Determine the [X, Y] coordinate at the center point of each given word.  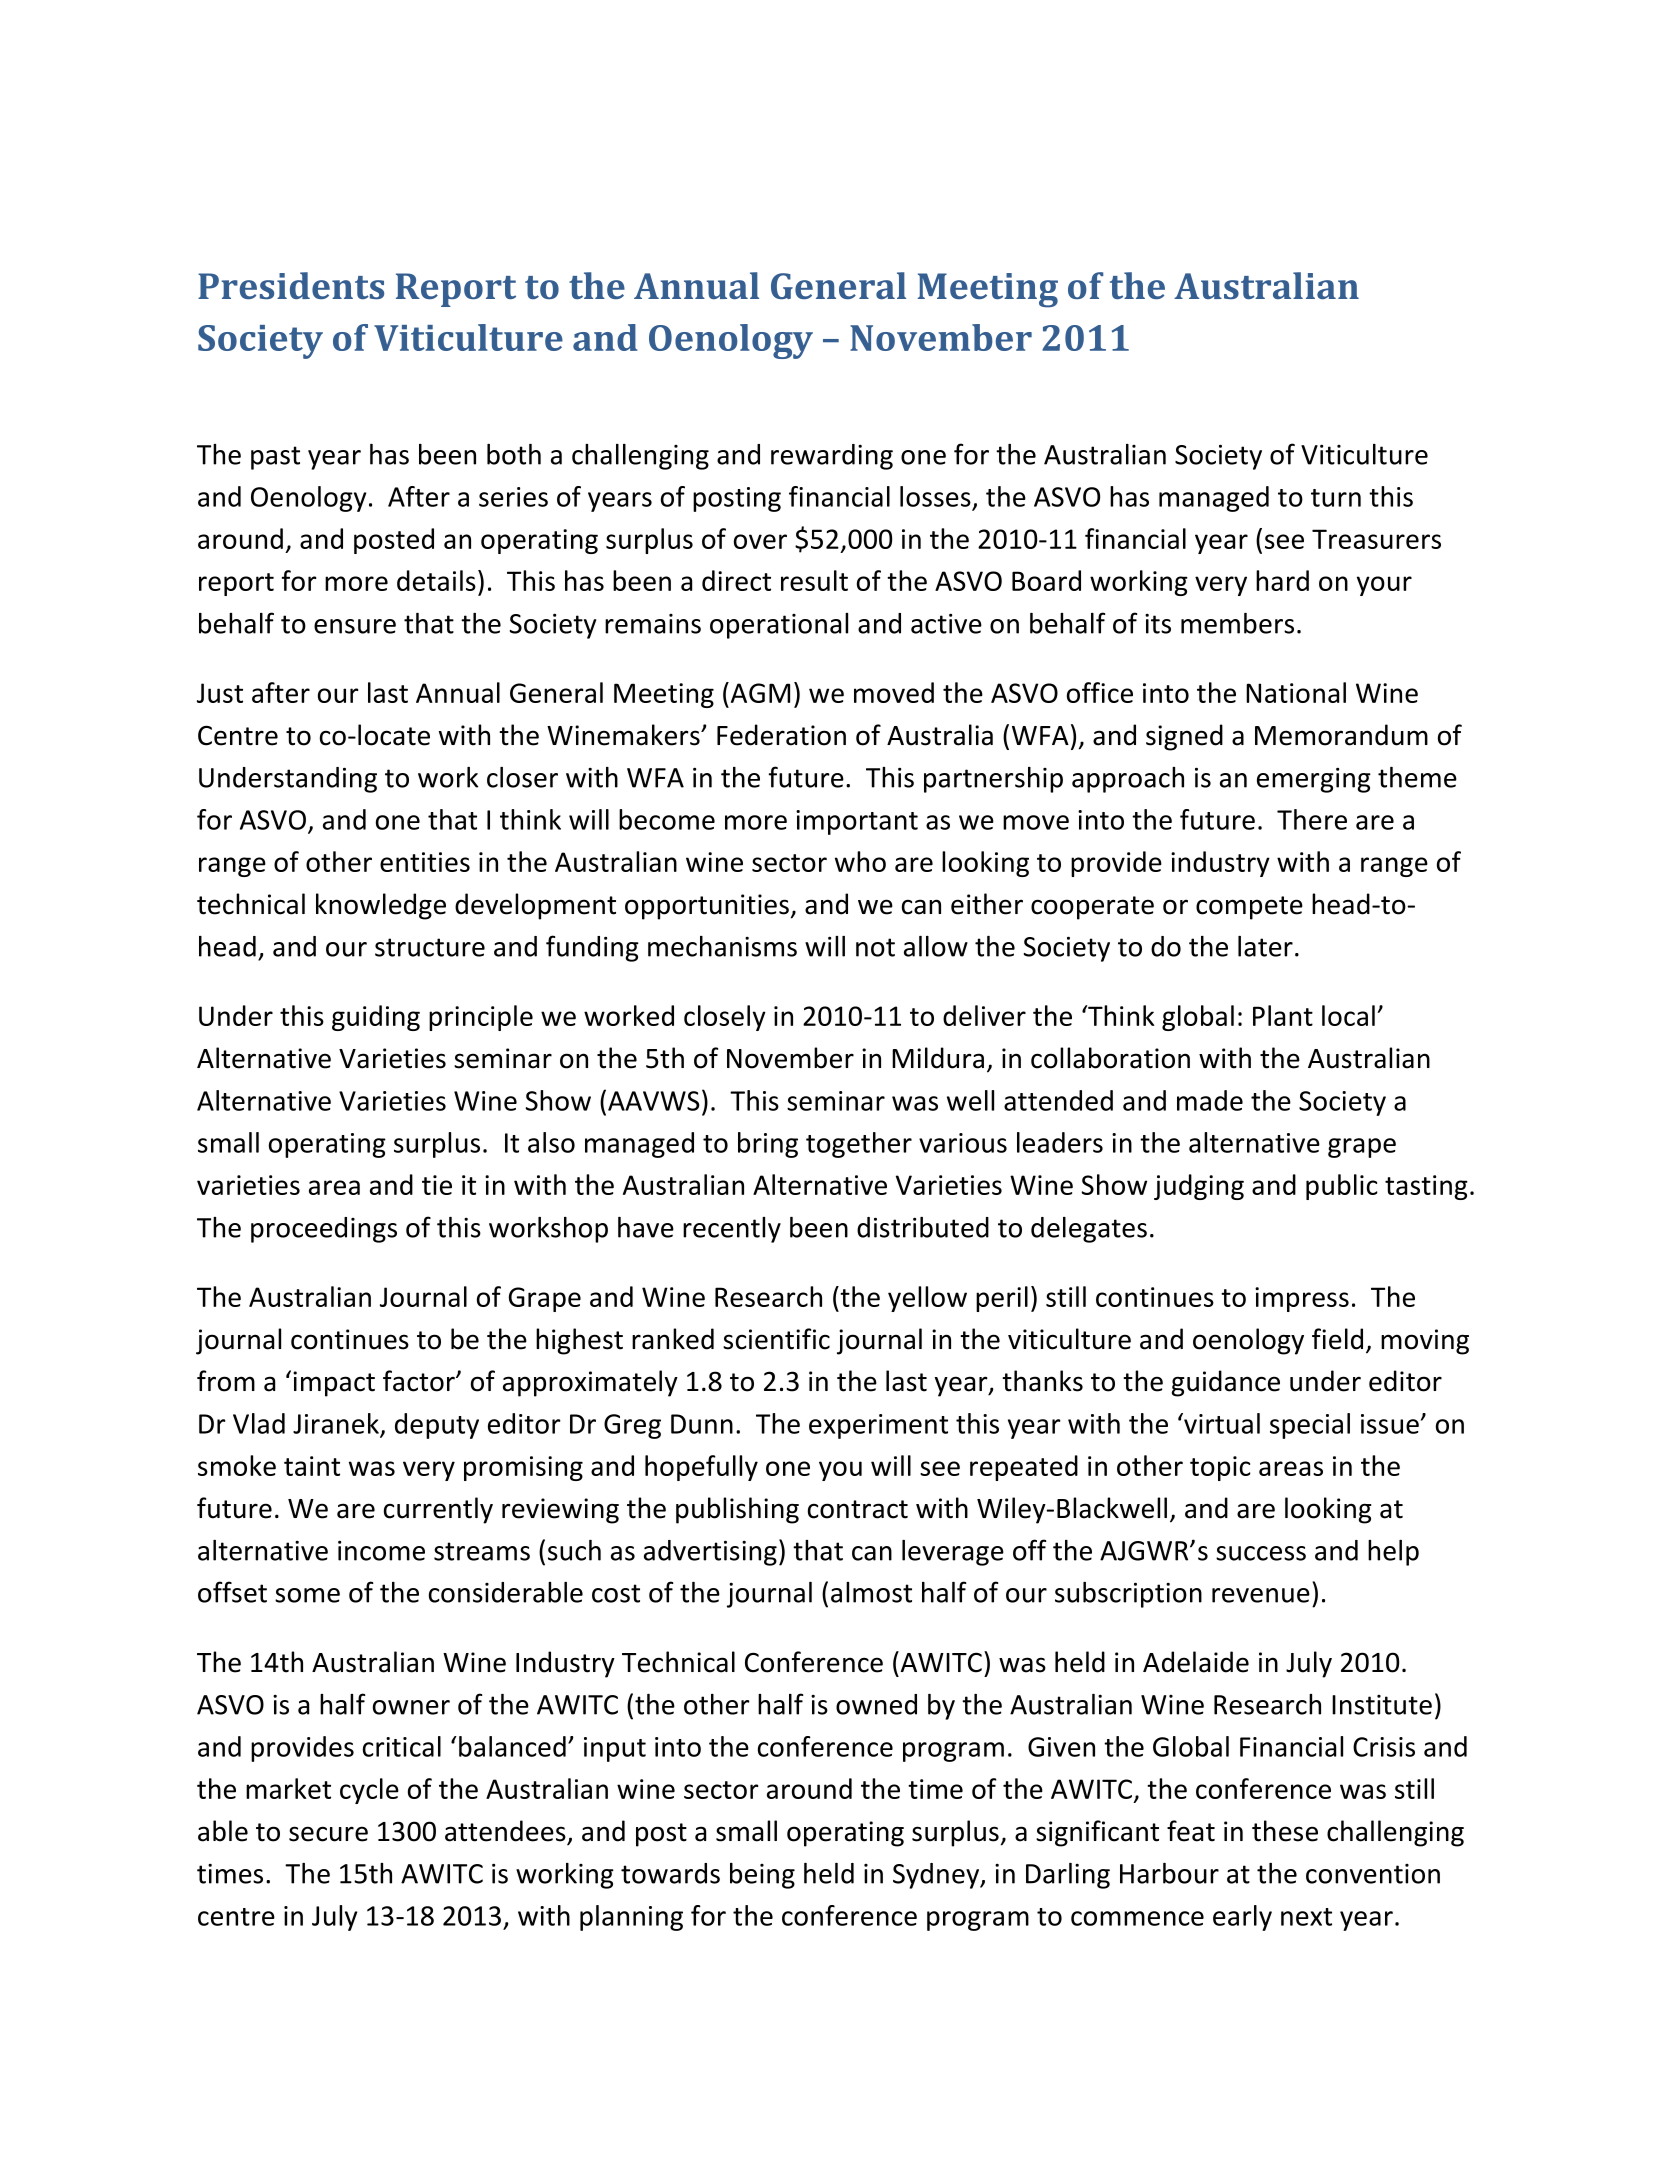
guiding [376, 1018]
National [1296, 692]
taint [312, 1466]
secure [328, 1834]
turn [1336, 498]
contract [858, 1509]
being [762, 1876]
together [859, 1145]
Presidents [291, 285]
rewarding [832, 457]
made [1210, 1100]
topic [1220, 1468]
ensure [355, 626]
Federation [781, 735]
